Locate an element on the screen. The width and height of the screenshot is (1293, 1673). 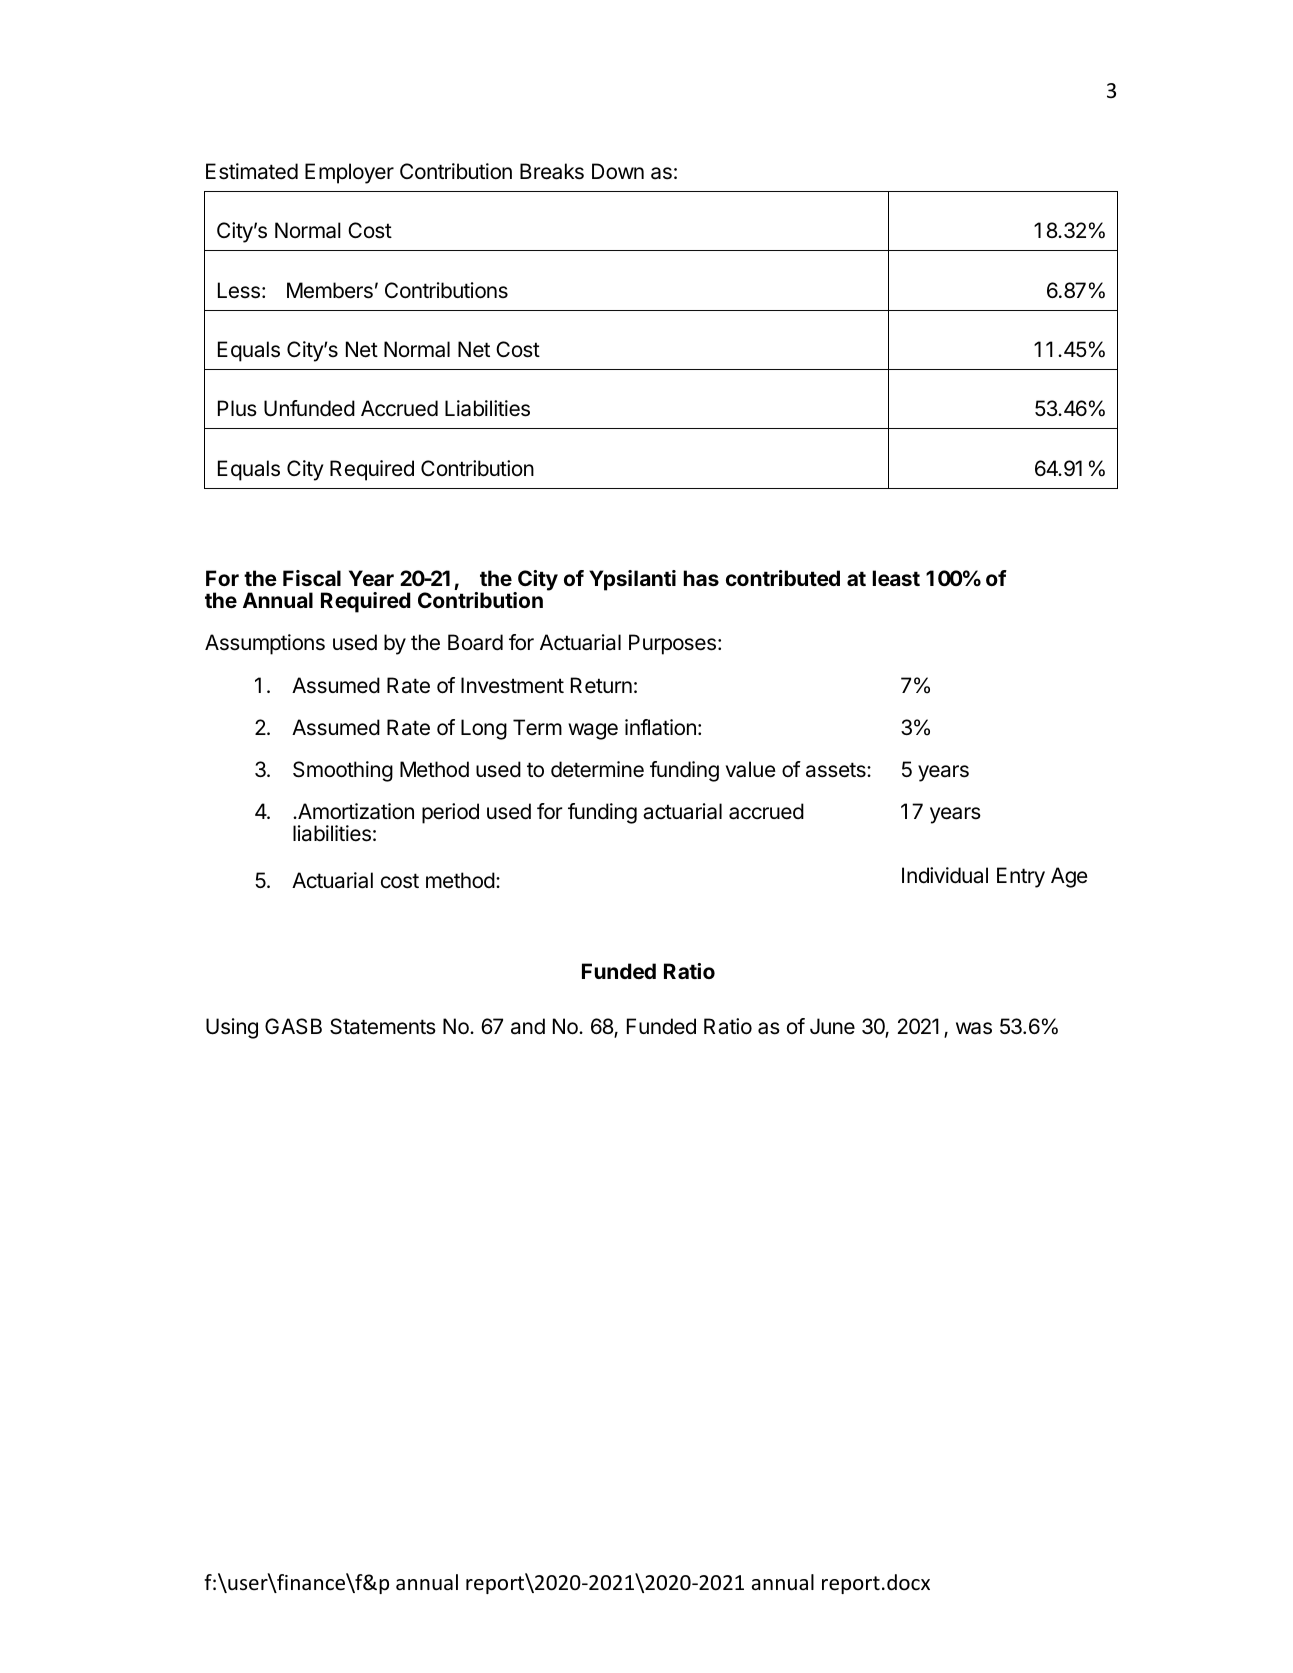
Amortization is located at coordinates (355, 811).
